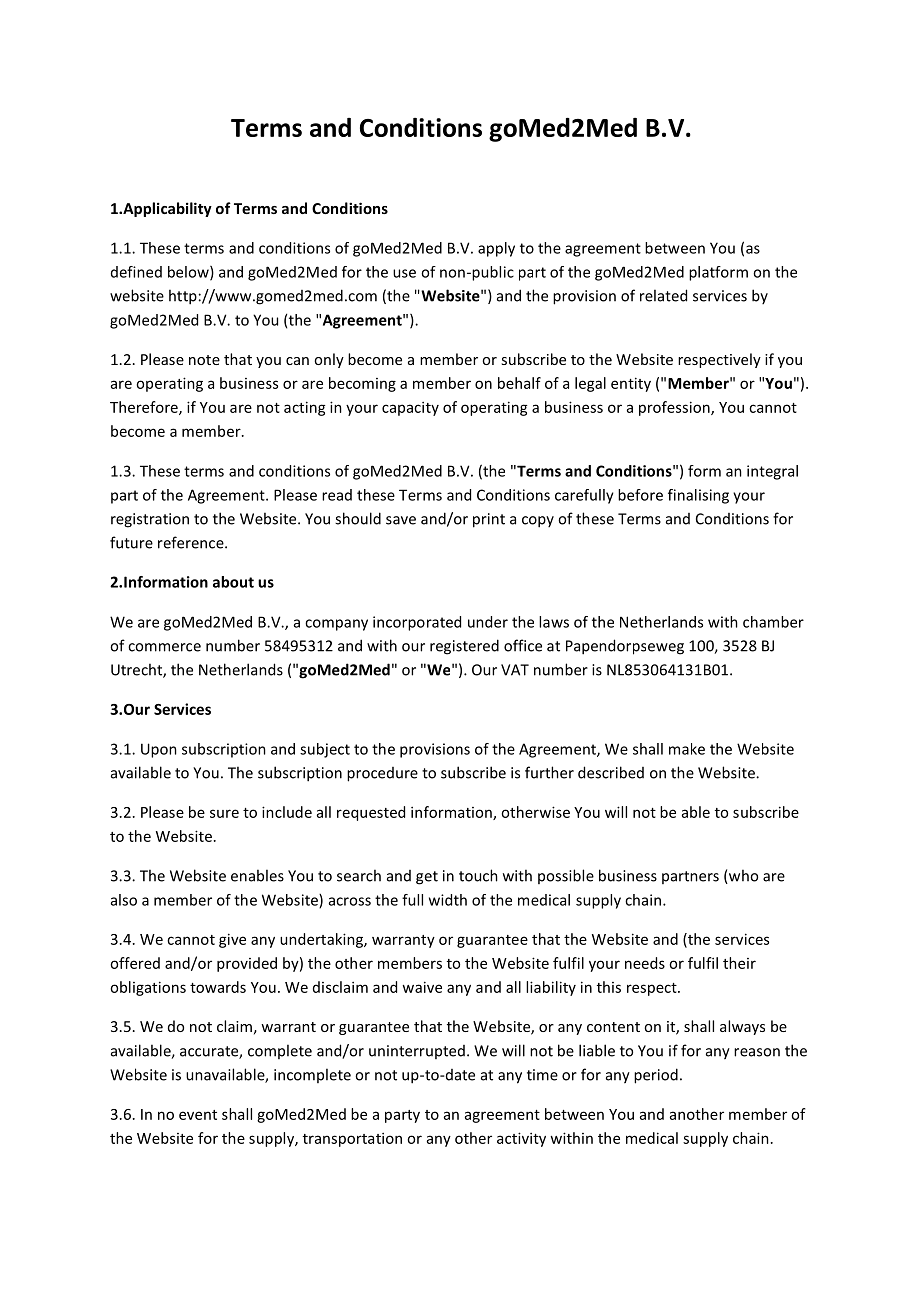  I want to click on sure, so click(224, 813).
